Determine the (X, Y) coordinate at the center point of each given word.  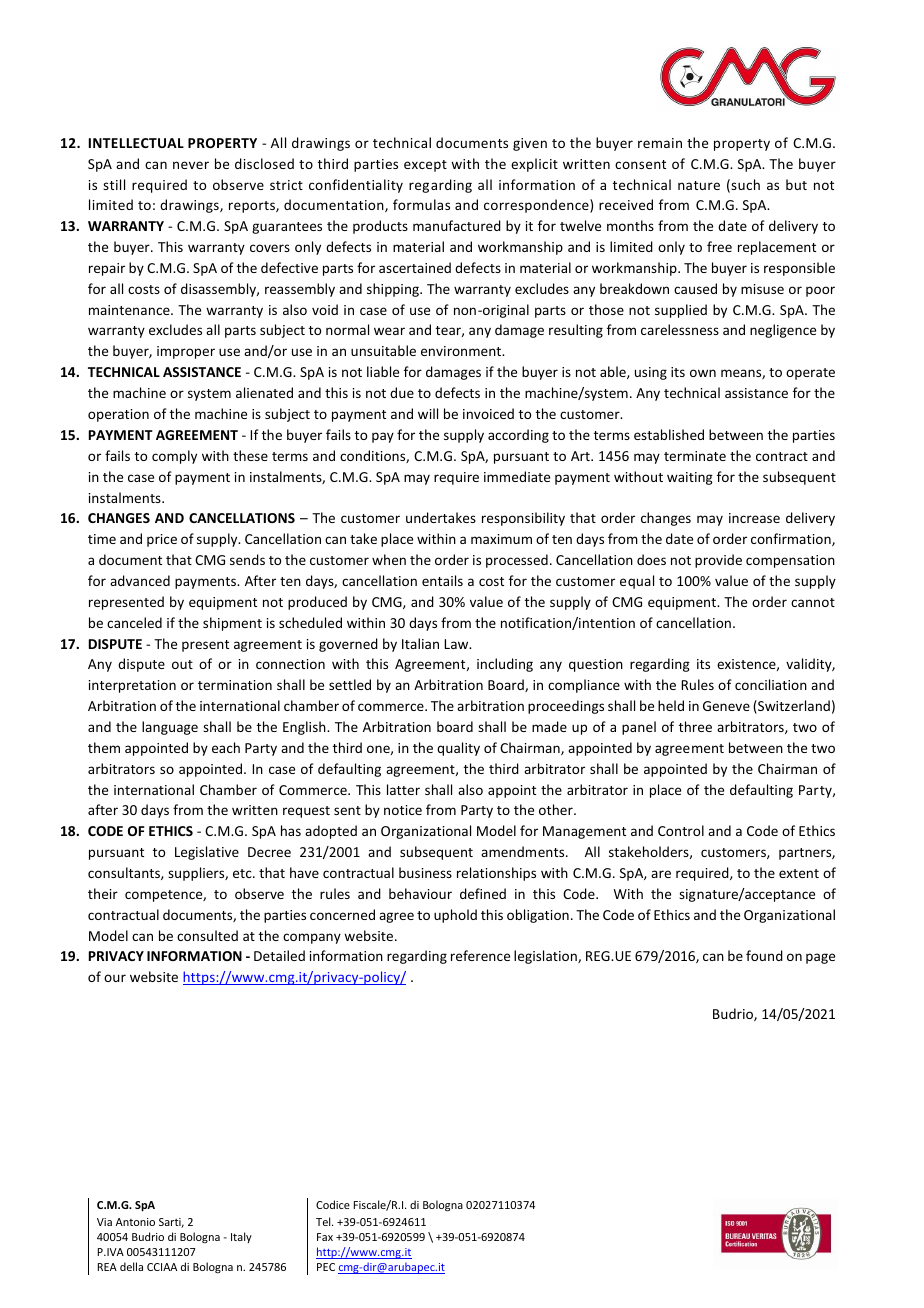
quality (458, 749)
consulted (207, 935)
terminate (695, 456)
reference (480, 955)
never (191, 165)
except (425, 166)
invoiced (488, 413)
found (764, 955)
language (170, 728)
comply (174, 457)
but (796, 184)
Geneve (726, 706)
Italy (241, 1237)
